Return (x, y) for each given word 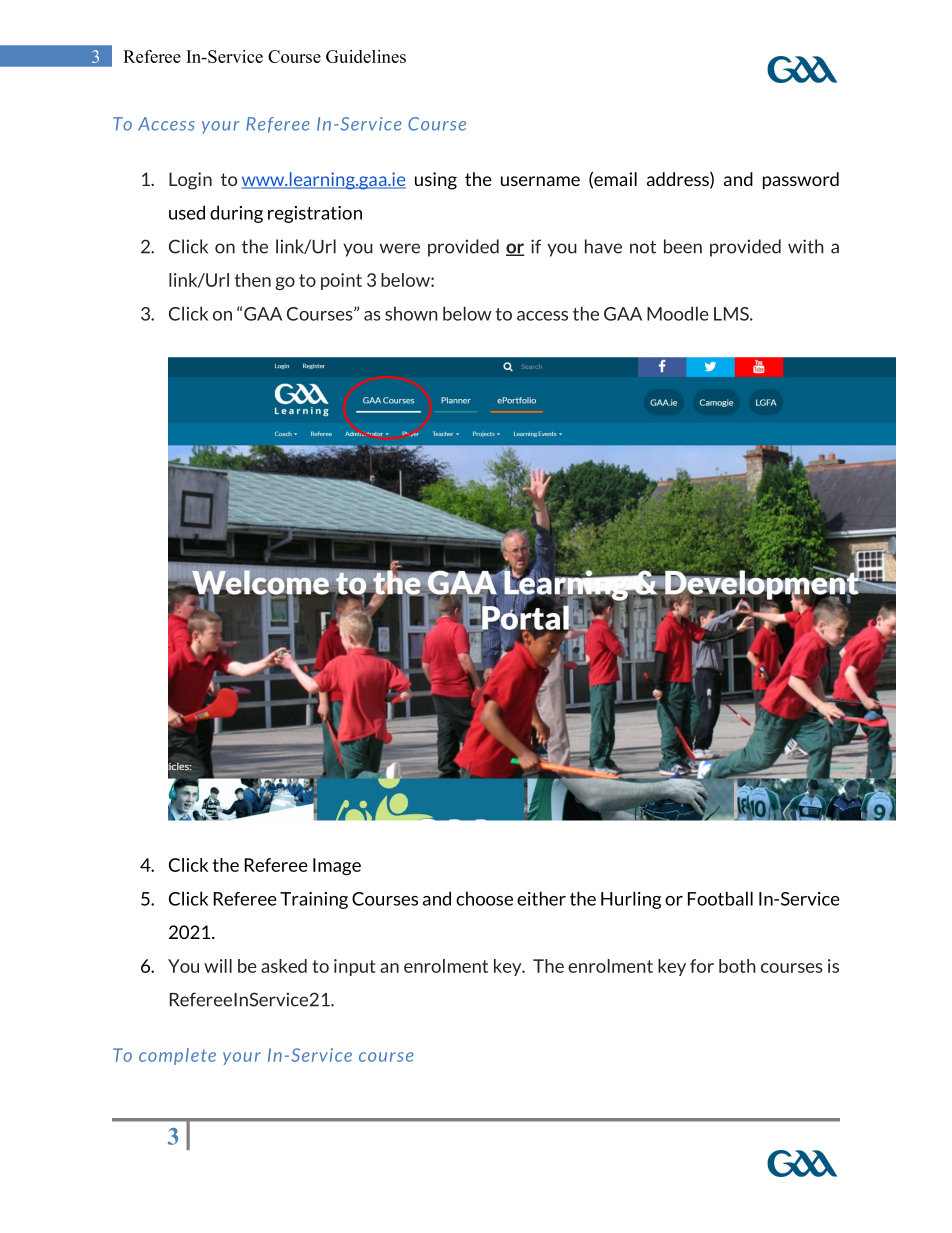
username (540, 181)
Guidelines (366, 56)
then (253, 280)
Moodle (678, 313)
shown (411, 313)
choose (484, 898)
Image (337, 866)
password (801, 181)
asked (284, 966)
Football (720, 898)
